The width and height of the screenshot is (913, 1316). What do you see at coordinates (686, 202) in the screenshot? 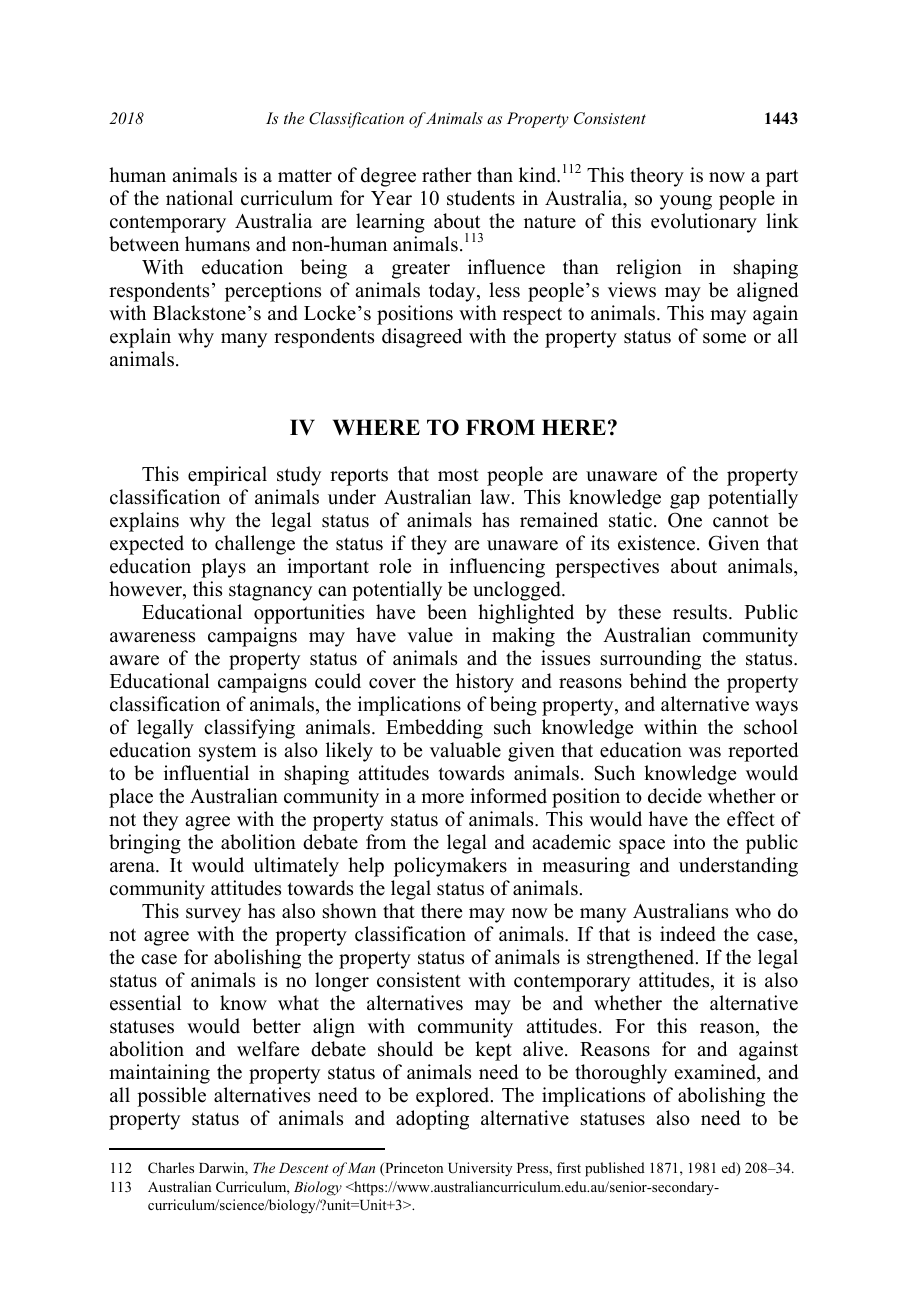
I see `young` at bounding box center [686, 202].
